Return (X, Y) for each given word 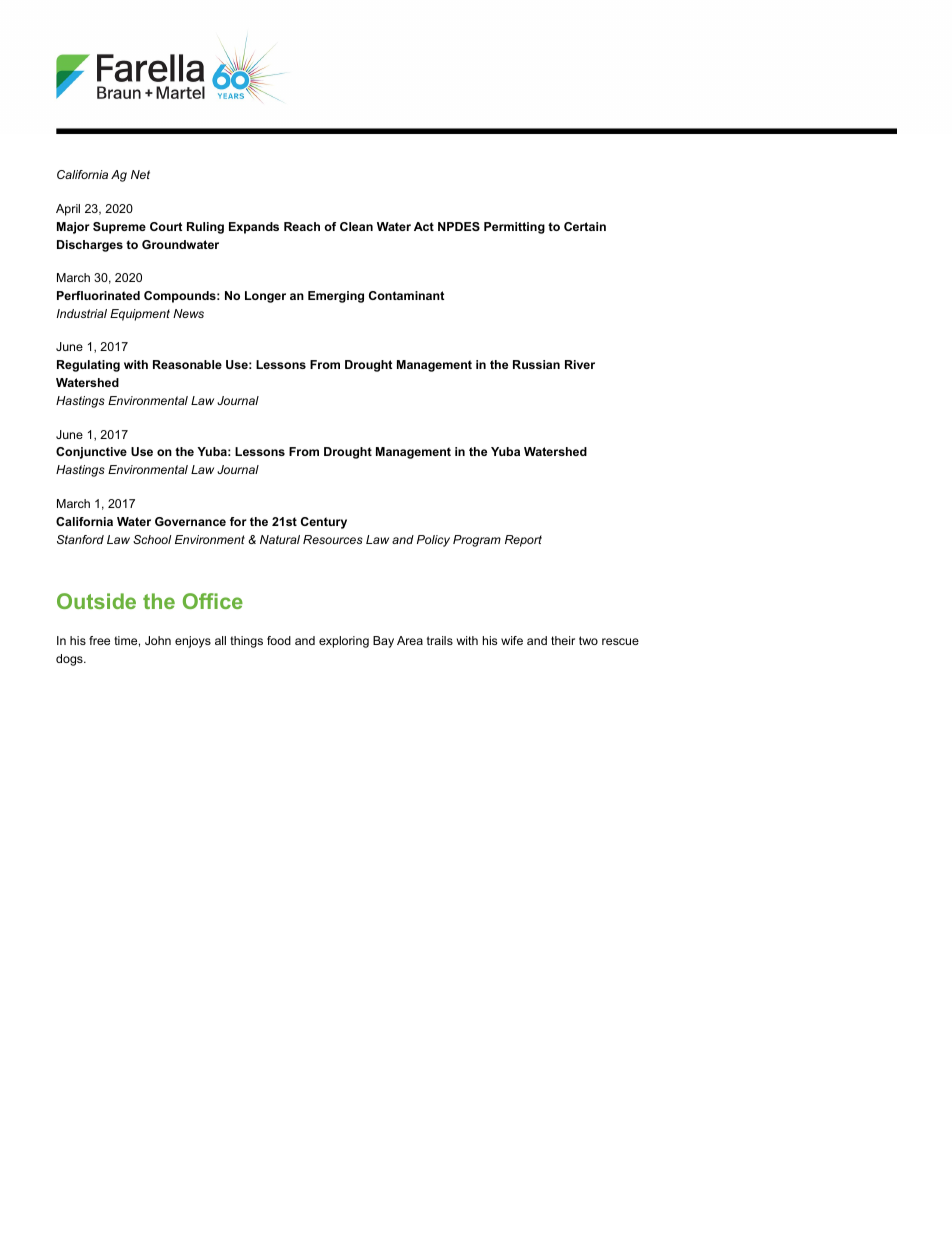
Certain (585, 226)
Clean (356, 226)
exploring (344, 642)
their (563, 640)
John (158, 640)
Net (140, 174)
